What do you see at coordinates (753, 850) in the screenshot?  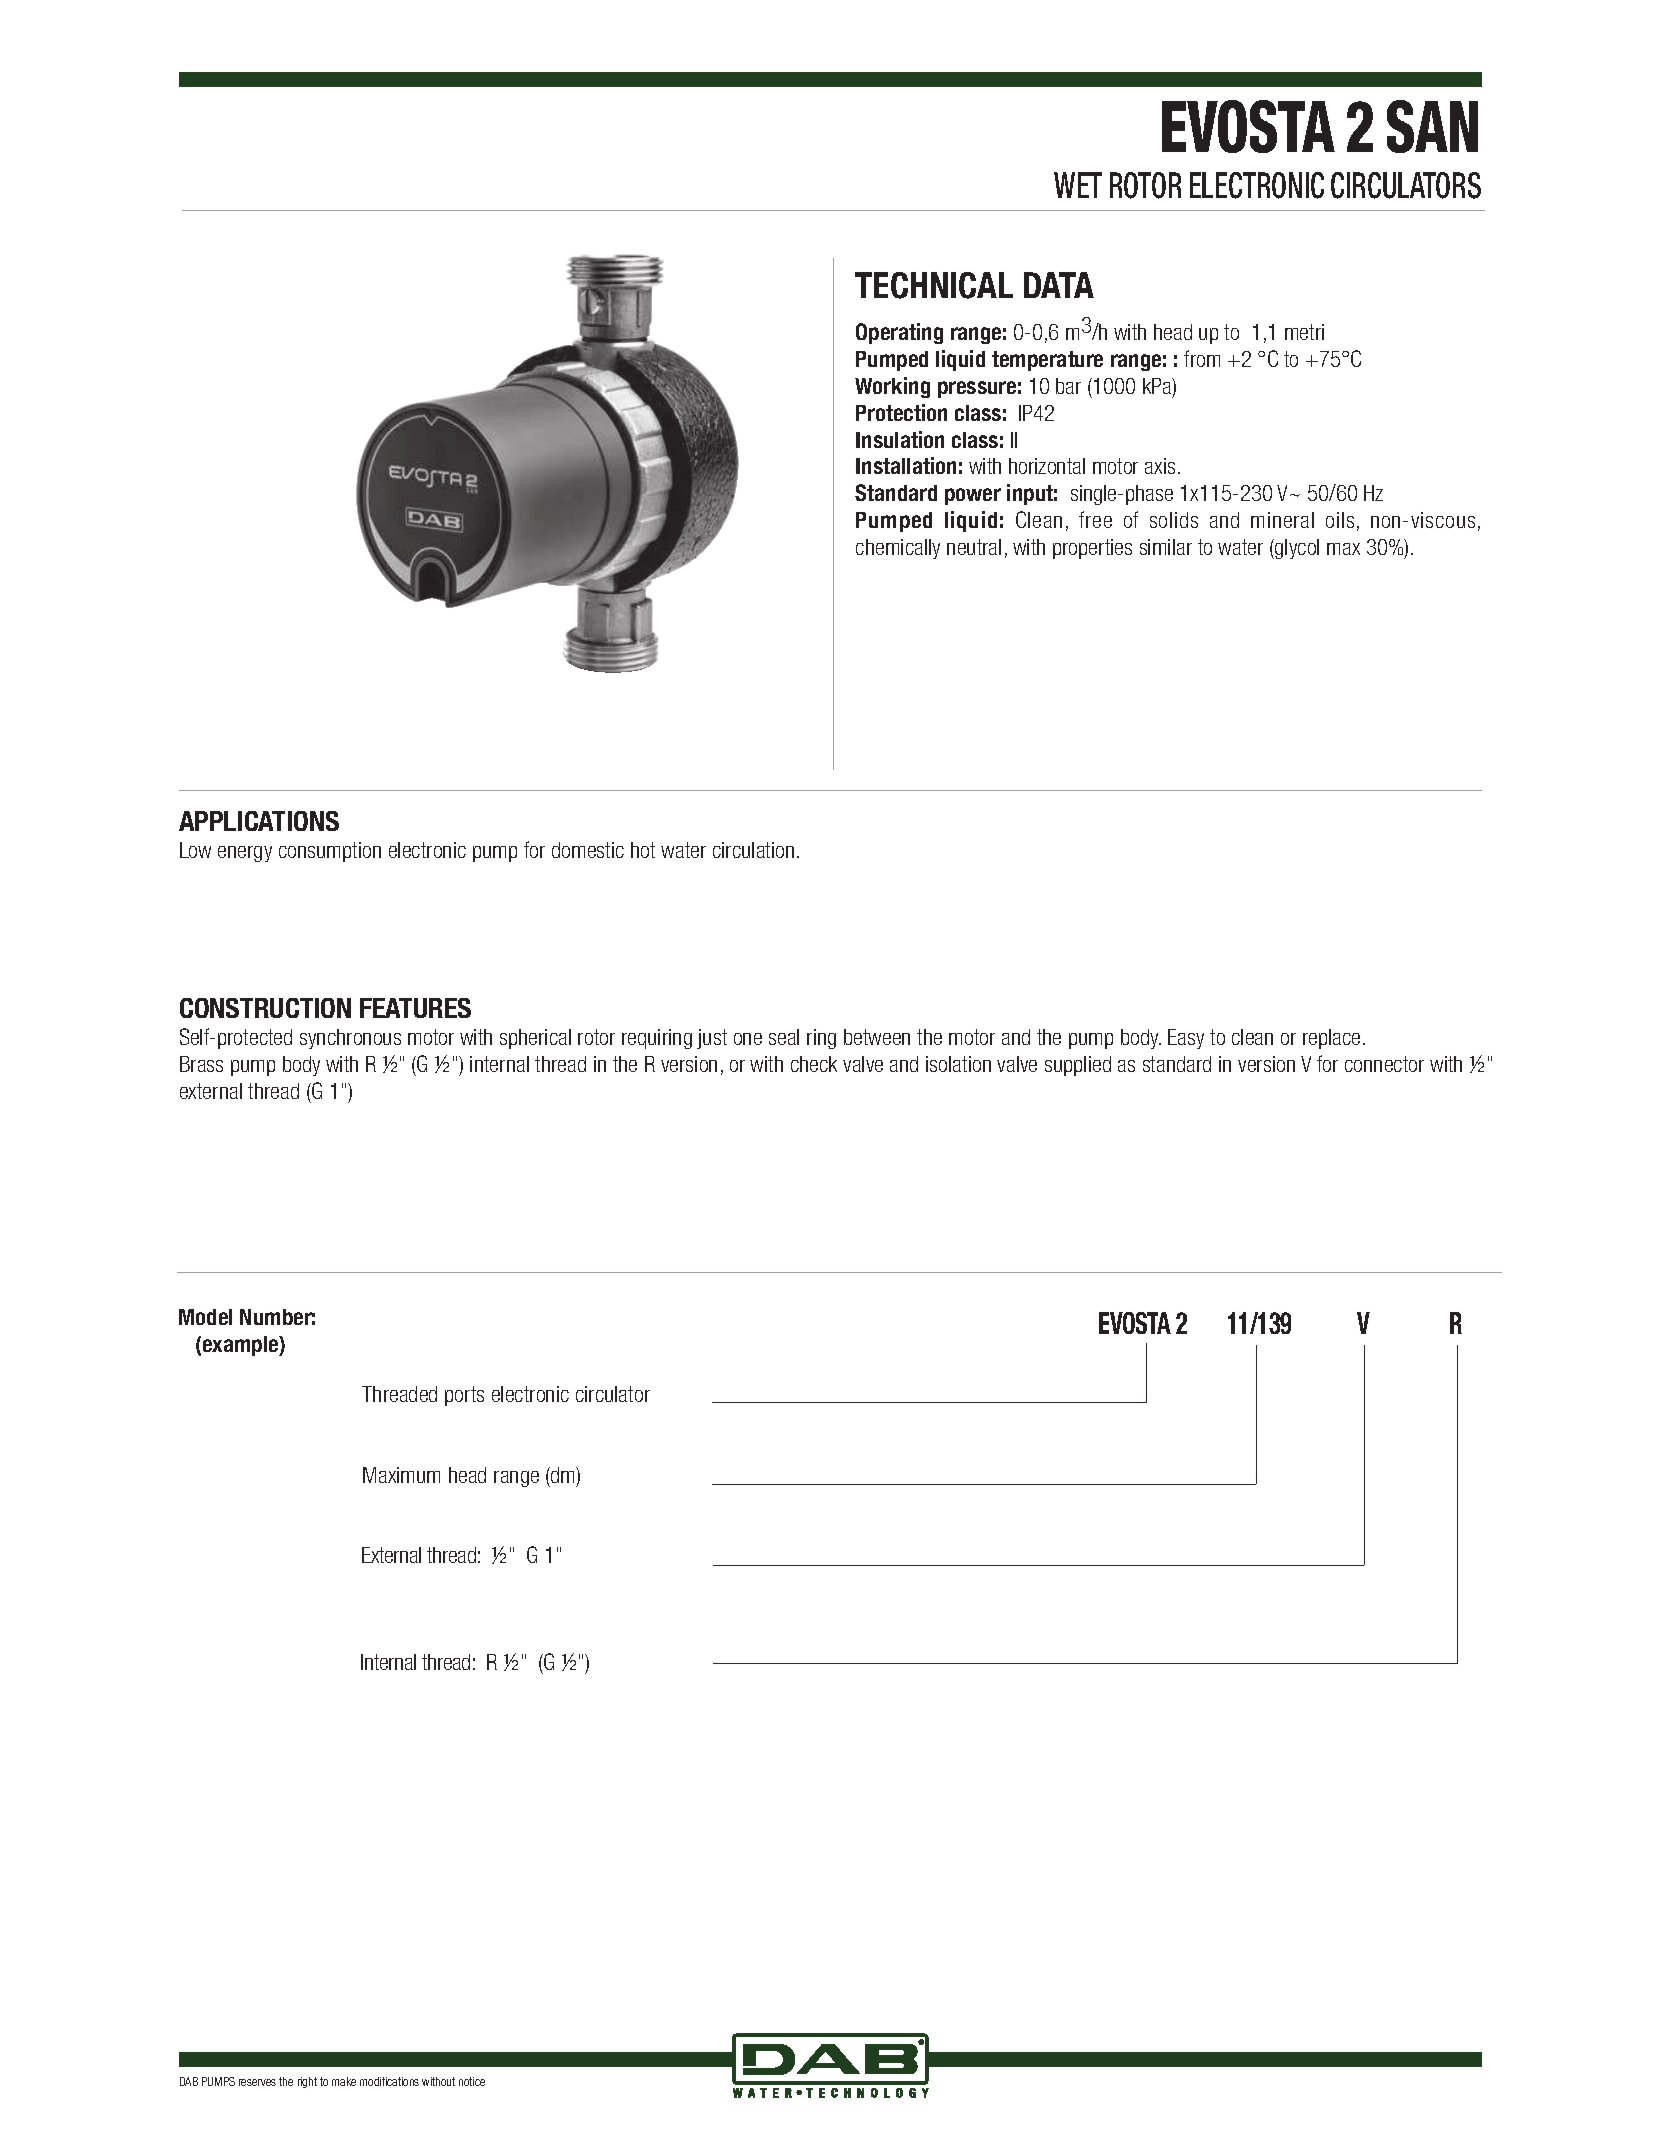 I see `circulation` at bounding box center [753, 850].
